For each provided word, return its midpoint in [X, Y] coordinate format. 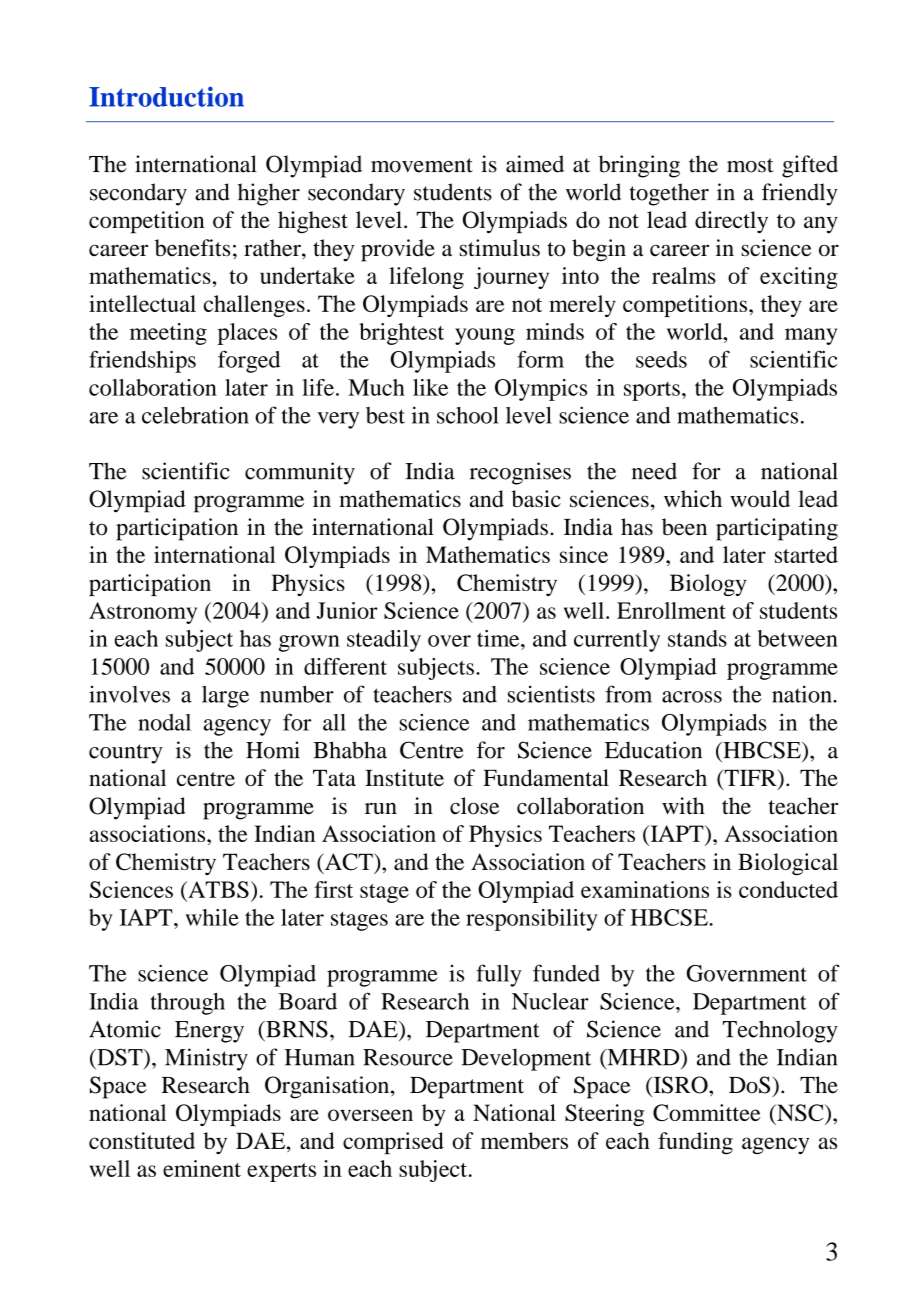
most [750, 165]
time [499, 638]
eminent [202, 1168]
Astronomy [143, 613]
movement [422, 165]
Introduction [166, 96]
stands [697, 638]
